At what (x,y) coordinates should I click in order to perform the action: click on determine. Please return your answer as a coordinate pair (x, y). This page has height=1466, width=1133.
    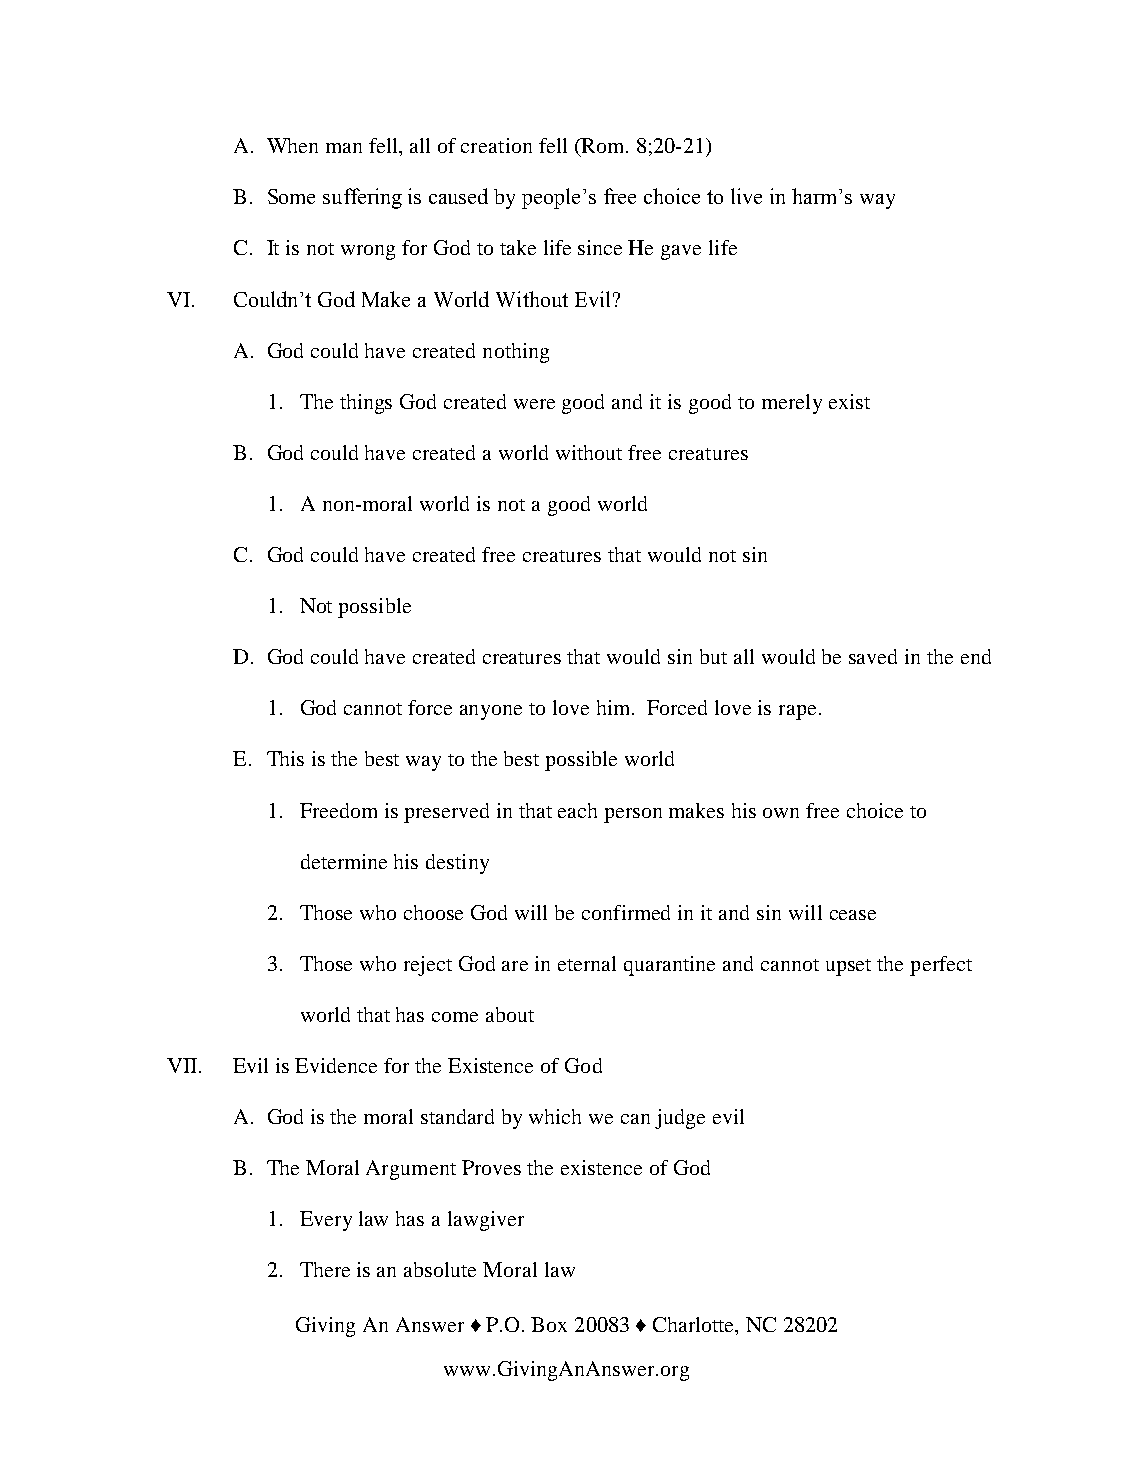
    Looking at the image, I should click on (344, 861).
